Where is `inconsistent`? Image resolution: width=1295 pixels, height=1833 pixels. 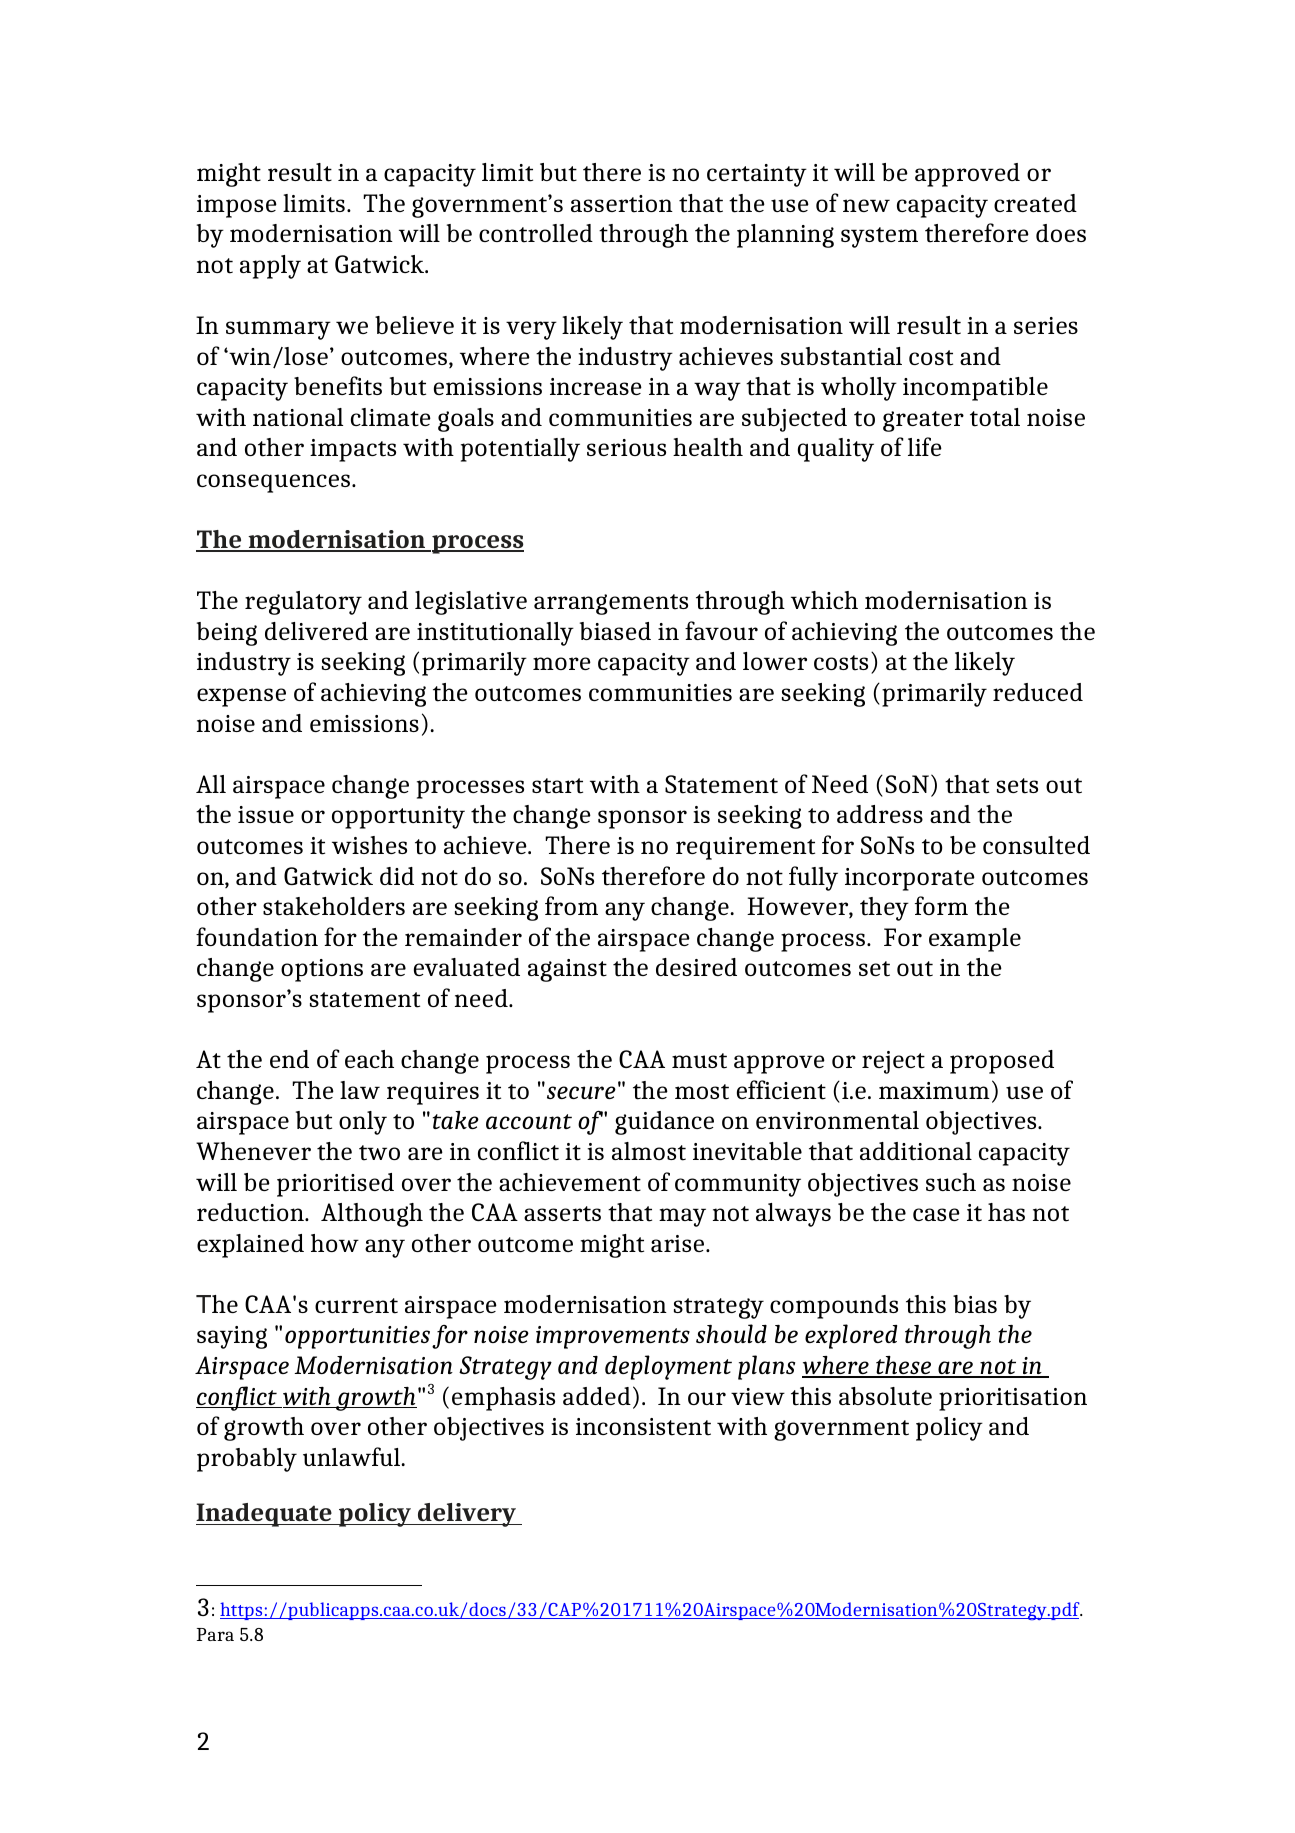 inconsistent is located at coordinates (643, 1427).
